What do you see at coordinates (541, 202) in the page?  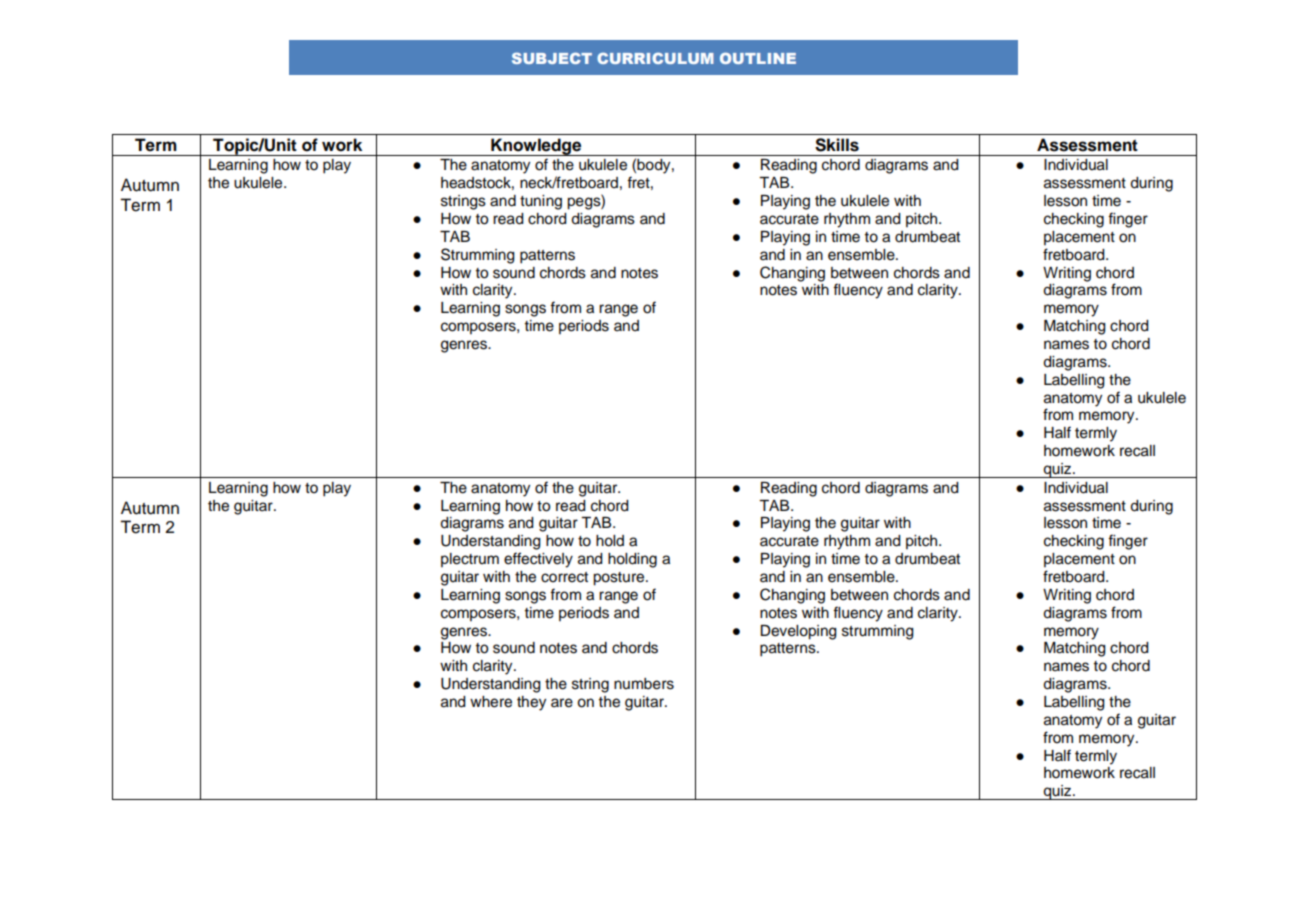 I see `tuning` at bounding box center [541, 202].
